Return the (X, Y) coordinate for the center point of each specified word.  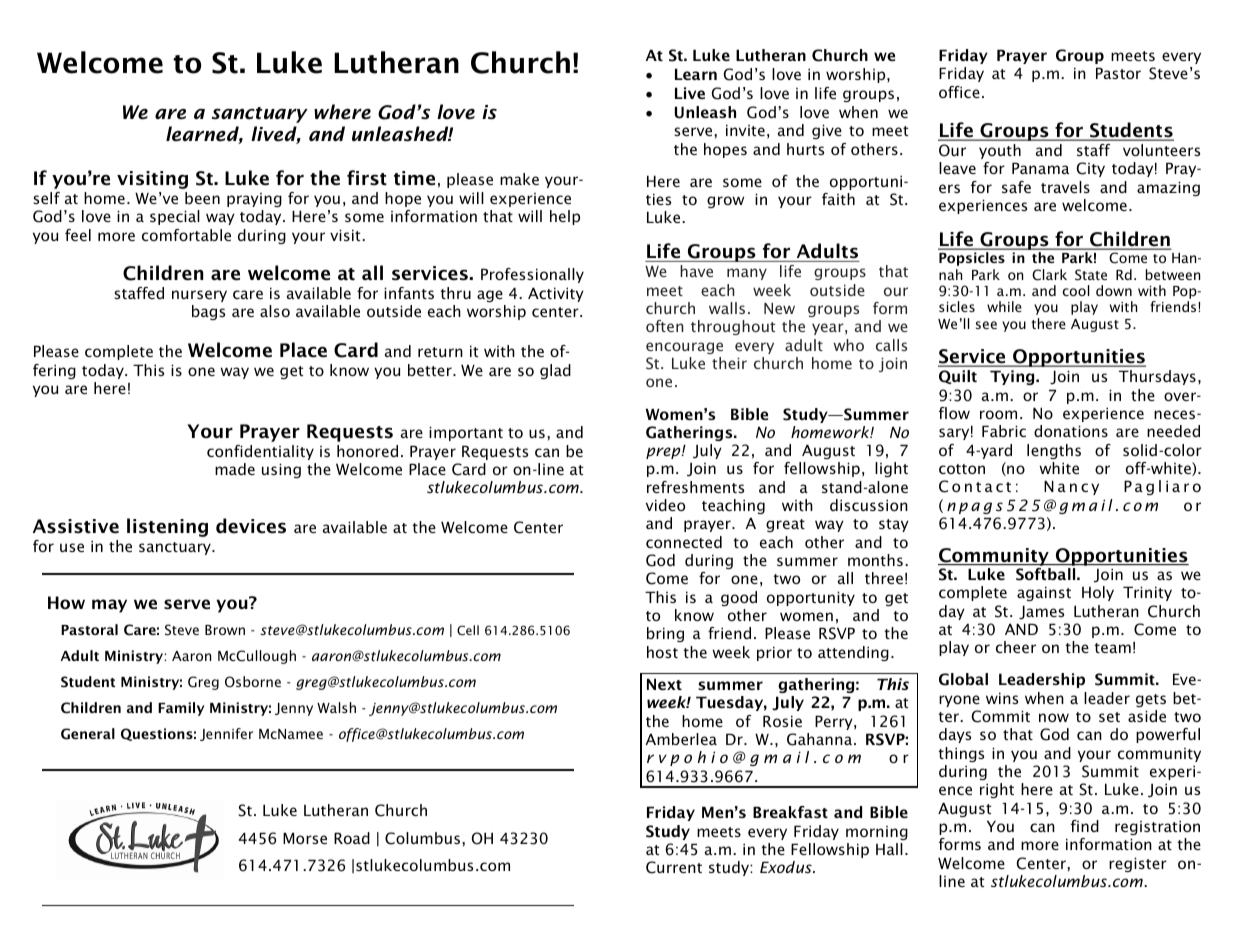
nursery (199, 296)
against (1044, 593)
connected (684, 542)
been (202, 198)
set (1109, 717)
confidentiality (260, 452)
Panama (1040, 168)
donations (1071, 431)
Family (181, 709)
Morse (305, 838)
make (519, 179)
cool (1076, 290)
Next (664, 684)
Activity (556, 294)
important (466, 433)
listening (167, 527)
